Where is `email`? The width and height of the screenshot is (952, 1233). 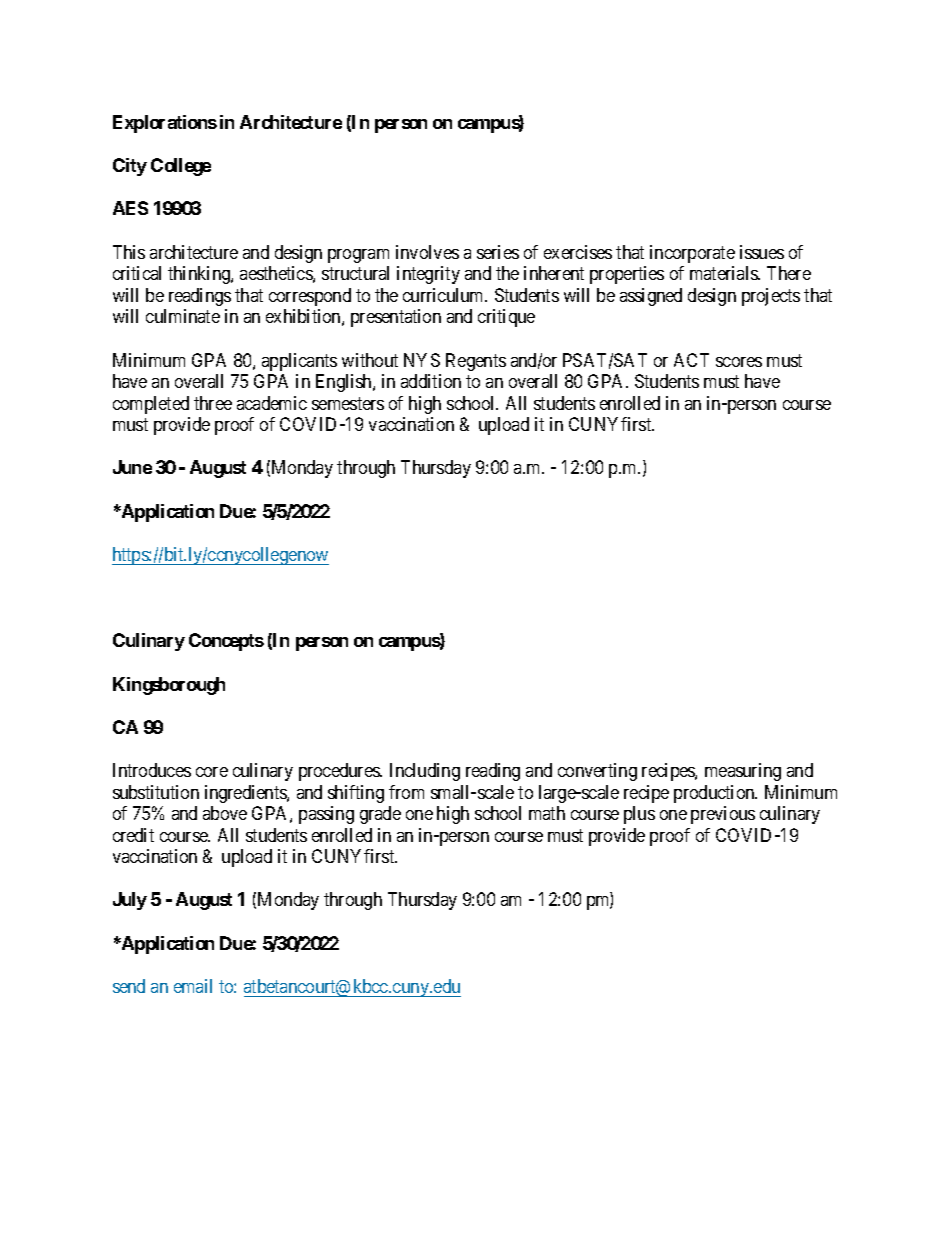 email is located at coordinates (193, 986).
